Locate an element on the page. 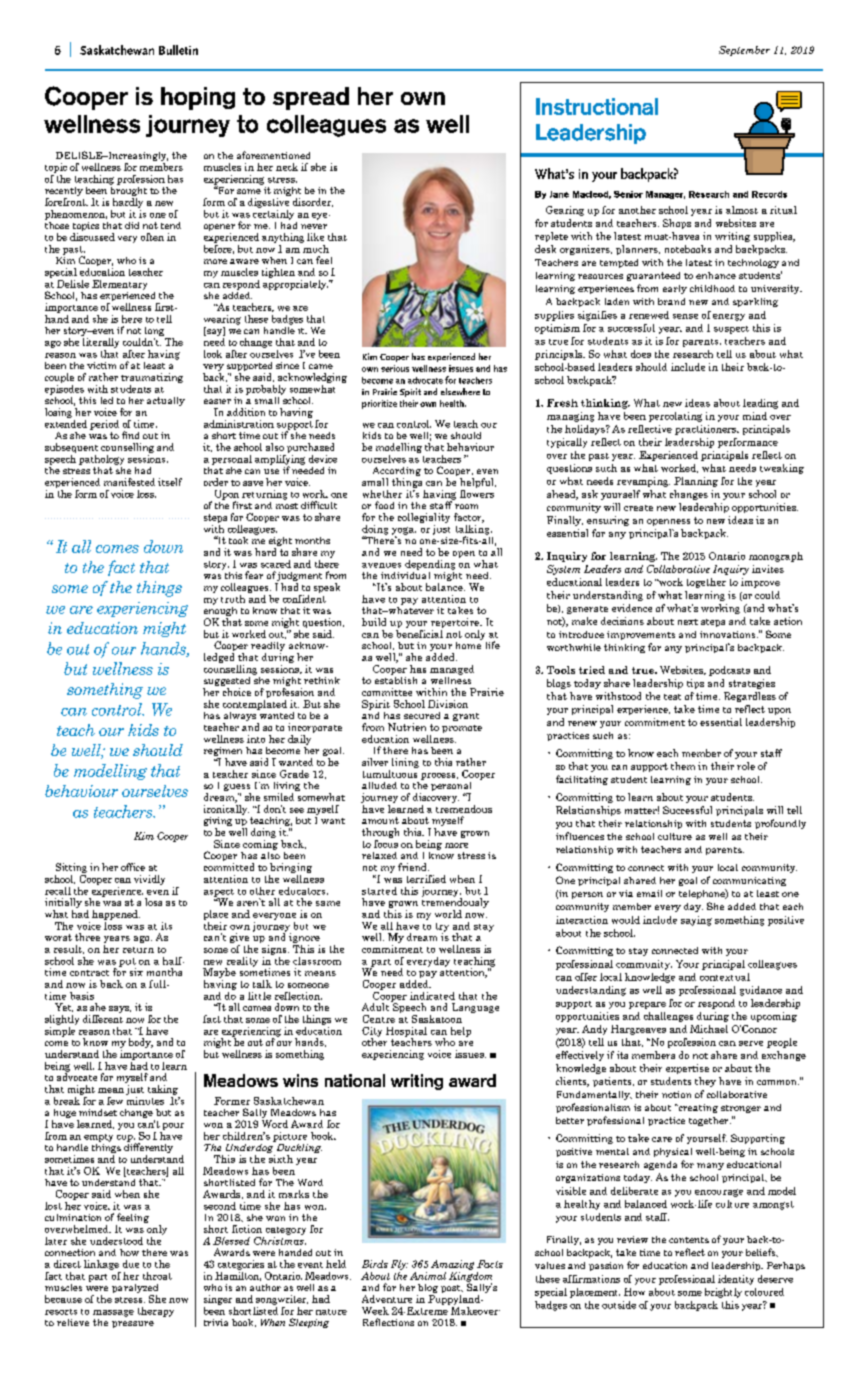  tips is located at coordinates (695, 684).
